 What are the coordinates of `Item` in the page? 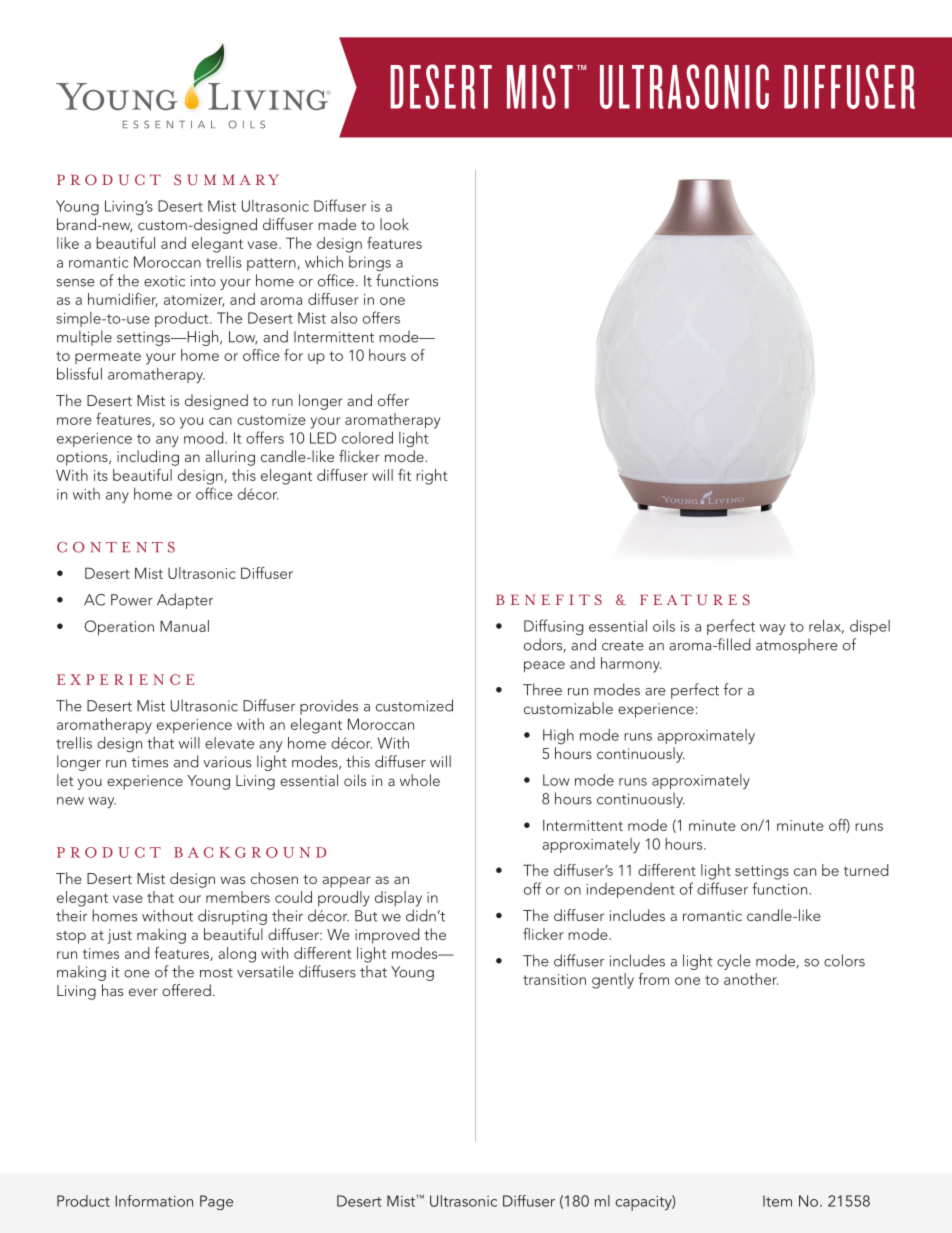 It's located at (777, 1201).
